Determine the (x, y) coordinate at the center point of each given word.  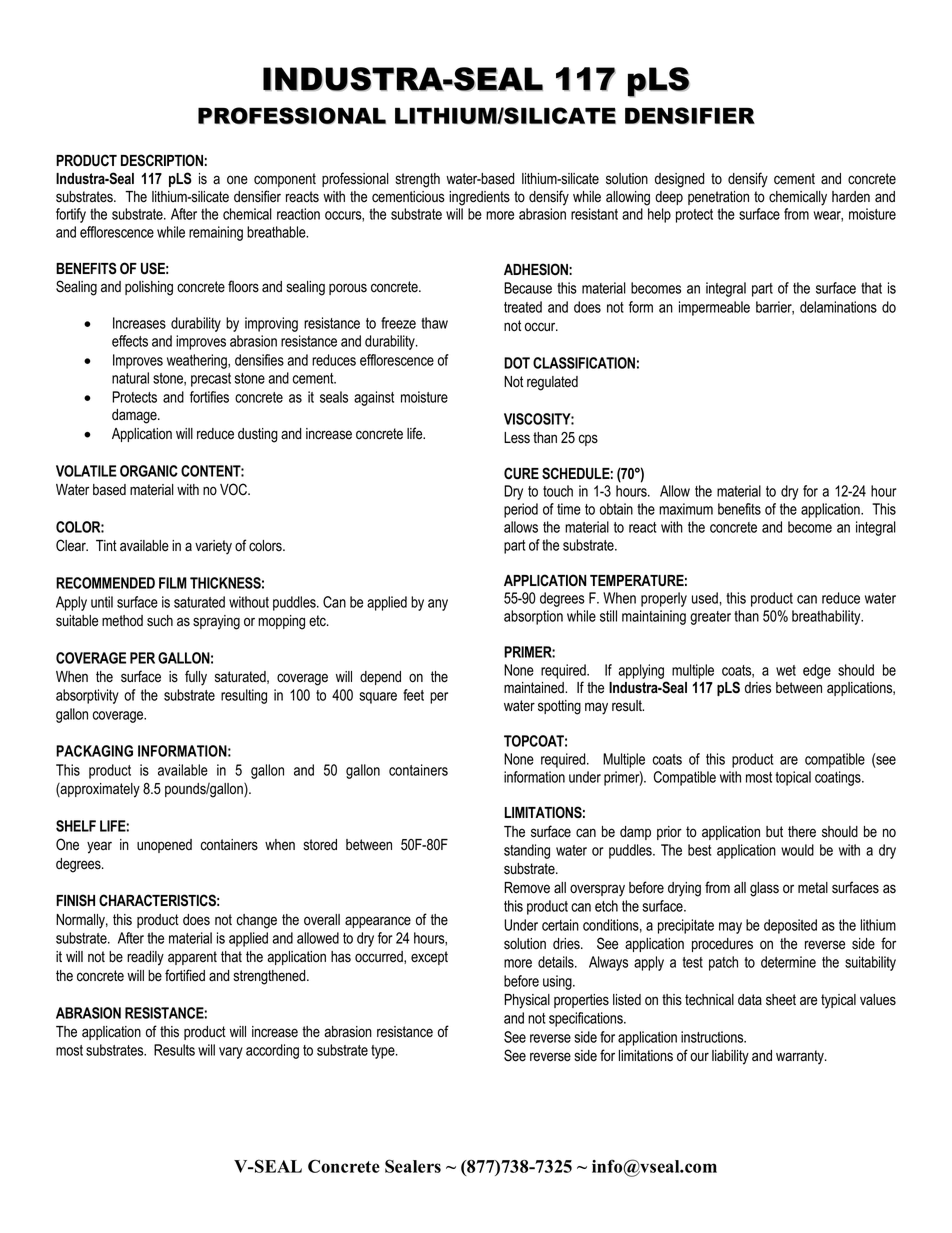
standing (527, 851)
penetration (718, 198)
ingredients (479, 198)
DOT (517, 363)
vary (231, 1053)
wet (786, 670)
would (797, 850)
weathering (198, 361)
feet (413, 695)
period (521, 510)
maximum (686, 509)
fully (196, 678)
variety (213, 547)
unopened (164, 846)
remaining (216, 233)
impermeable (714, 308)
